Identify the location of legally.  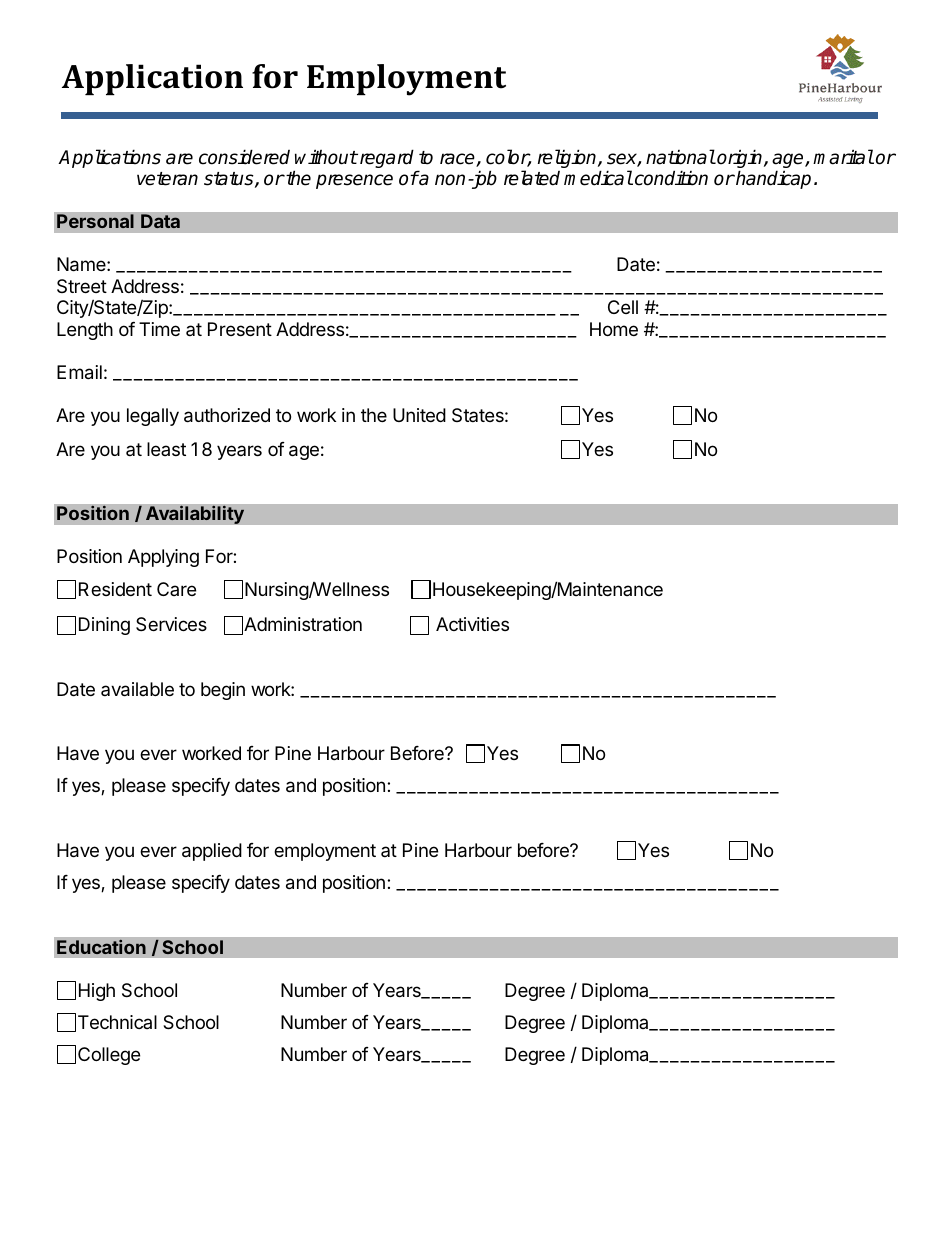
(153, 417).
